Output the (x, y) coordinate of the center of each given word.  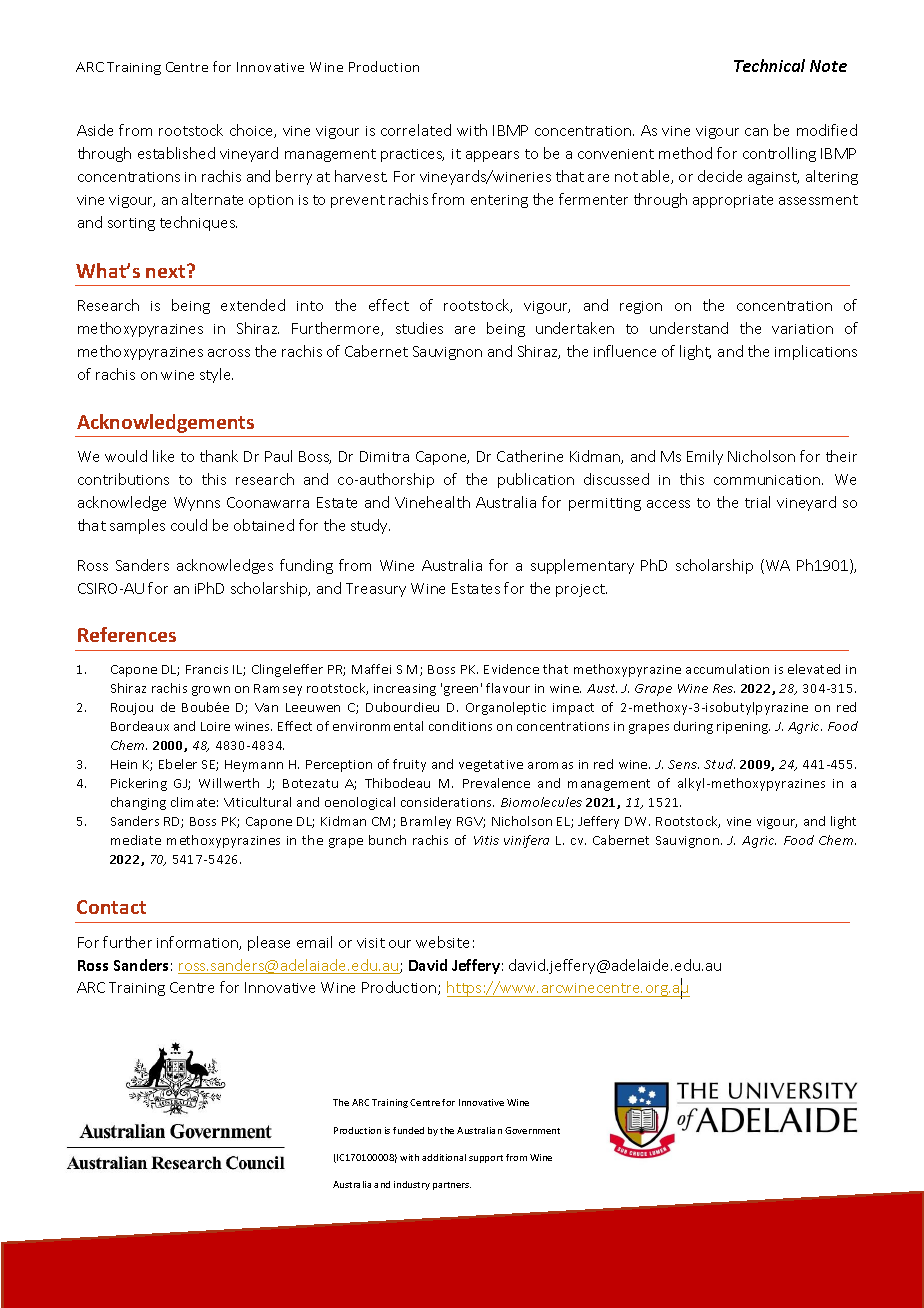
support (486, 1159)
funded (408, 1130)
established (176, 153)
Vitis (486, 840)
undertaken (575, 328)
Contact (111, 907)
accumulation (727, 669)
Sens (683, 764)
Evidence (511, 669)
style (216, 375)
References (127, 634)
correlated (416, 130)
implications (816, 352)
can (756, 132)
